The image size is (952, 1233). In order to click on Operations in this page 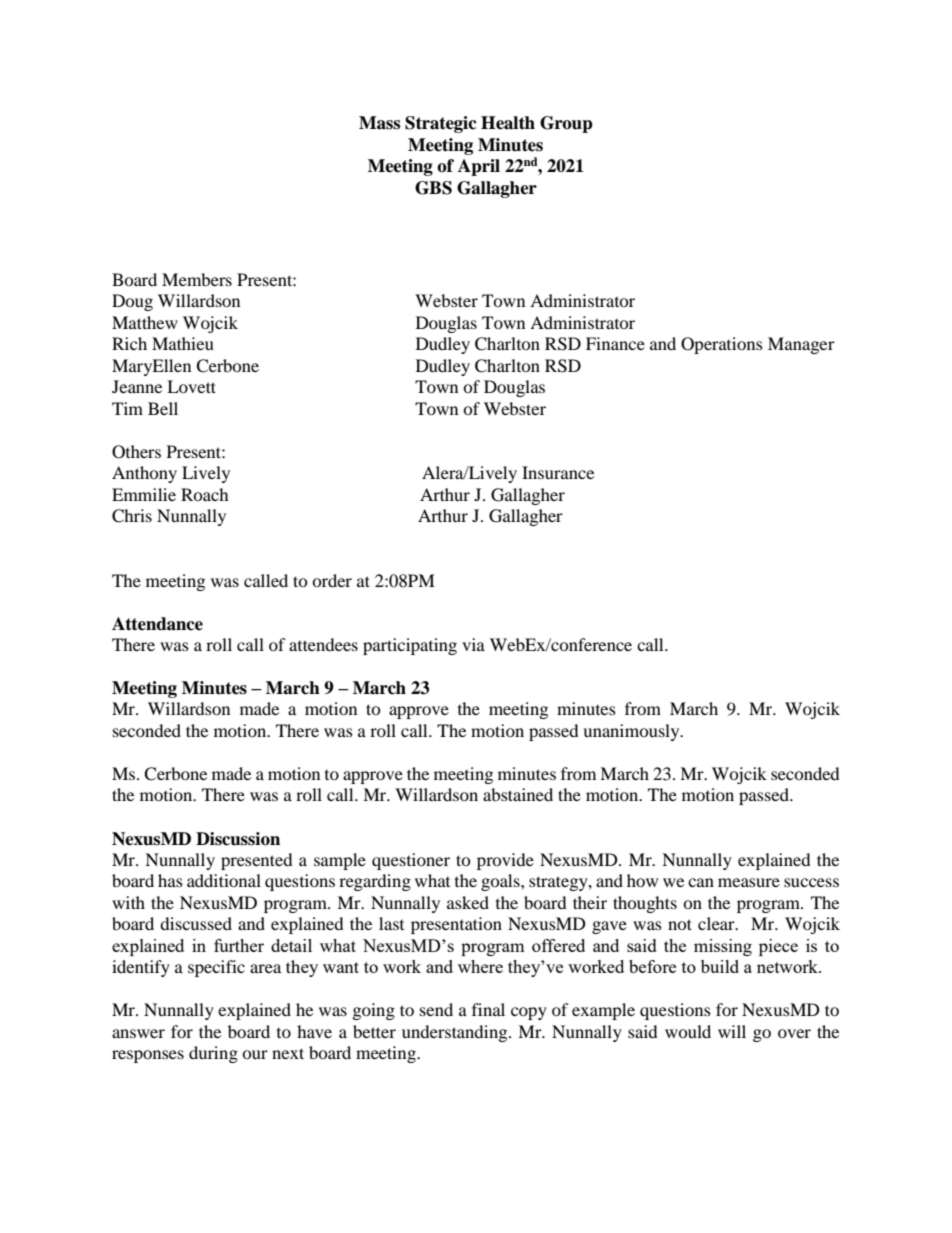, I will do `click(722, 345)`.
